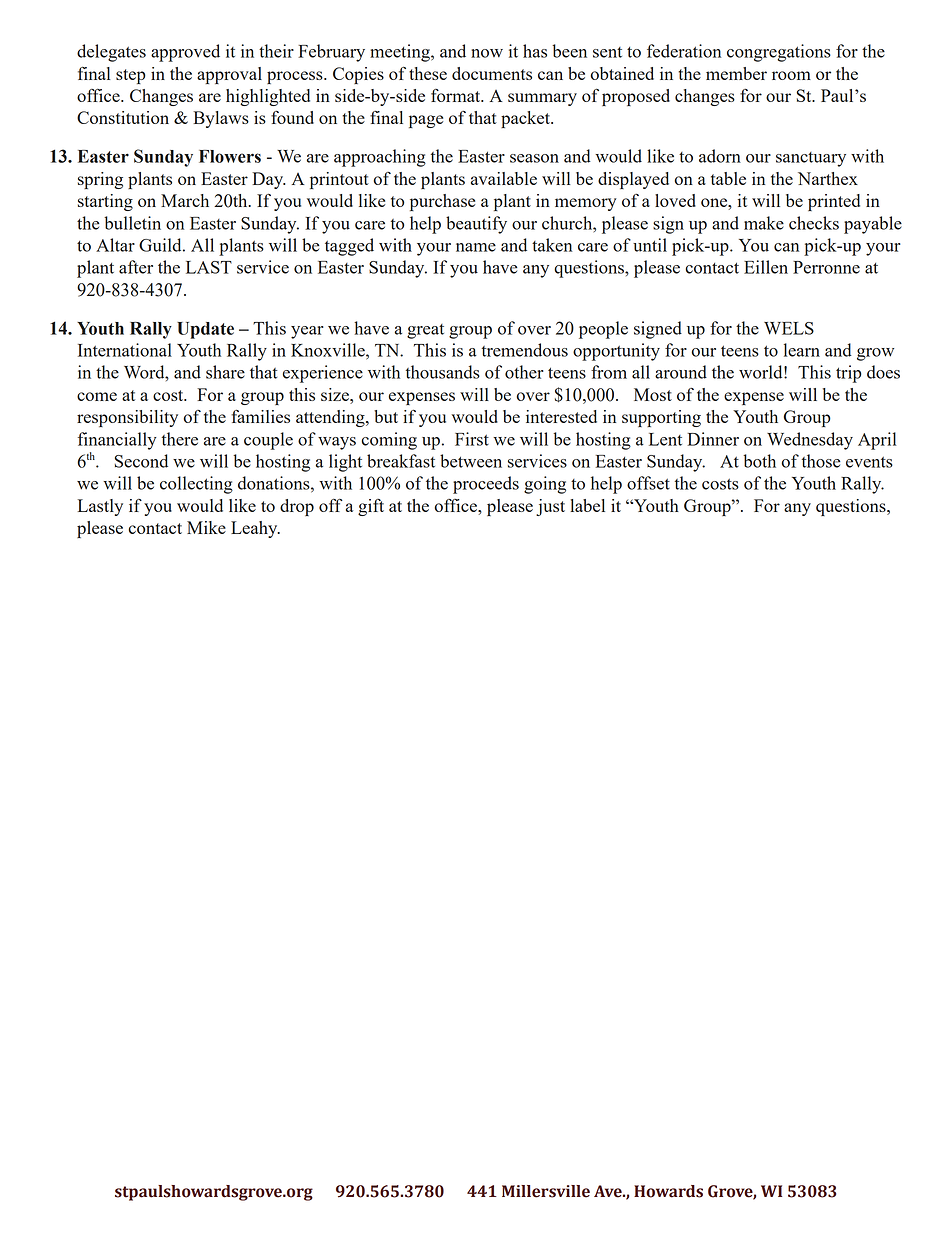 Image resolution: width=952 pixels, height=1233 pixels. Describe the element at coordinates (472, 439) in the document. I see `First` at that location.
